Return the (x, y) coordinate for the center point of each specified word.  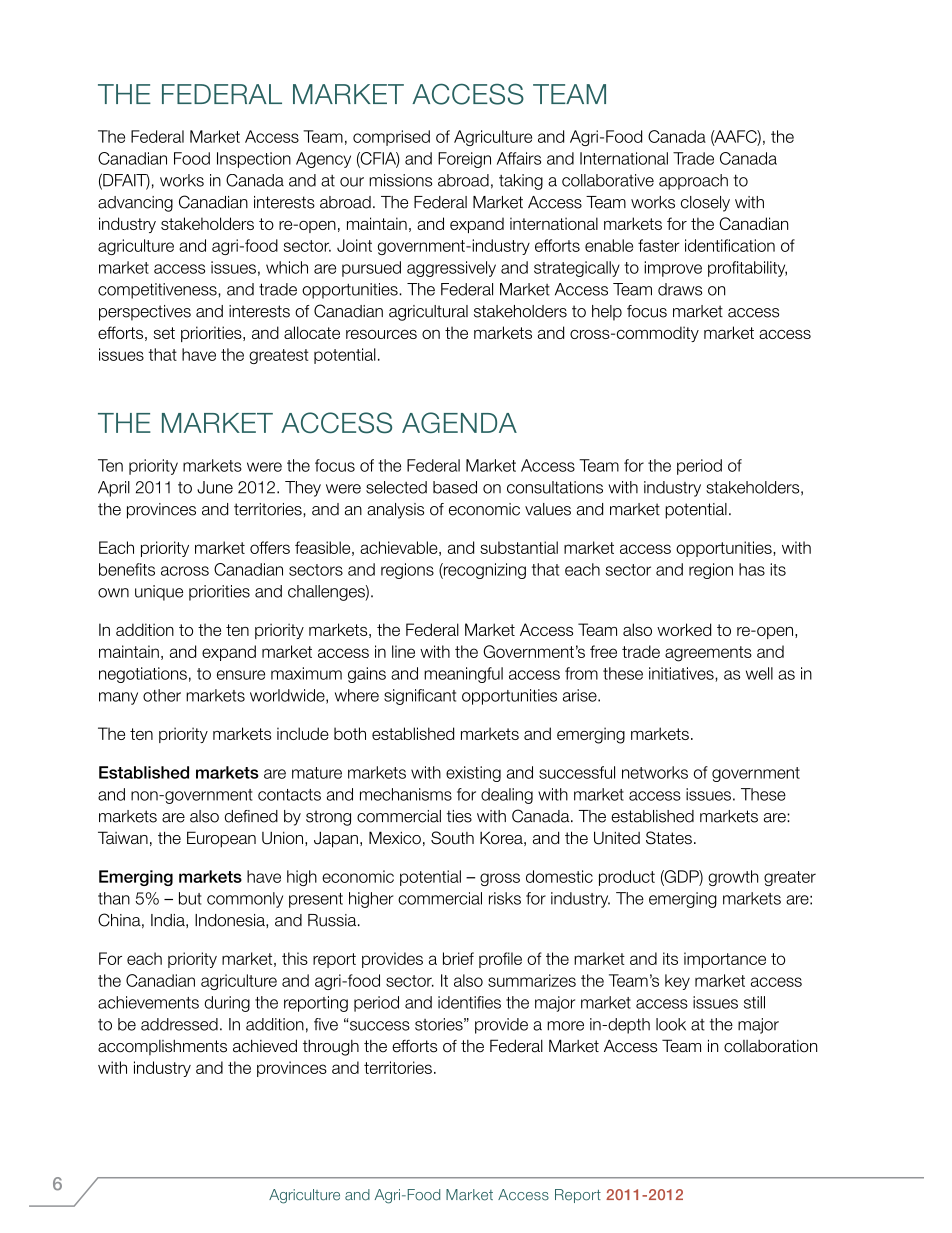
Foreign (464, 160)
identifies (469, 1002)
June (215, 487)
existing (473, 774)
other (162, 695)
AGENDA (459, 422)
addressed (179, 1024)
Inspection (254, 160)
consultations (555, 487)
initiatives (682, 674)
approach (693, 182)
